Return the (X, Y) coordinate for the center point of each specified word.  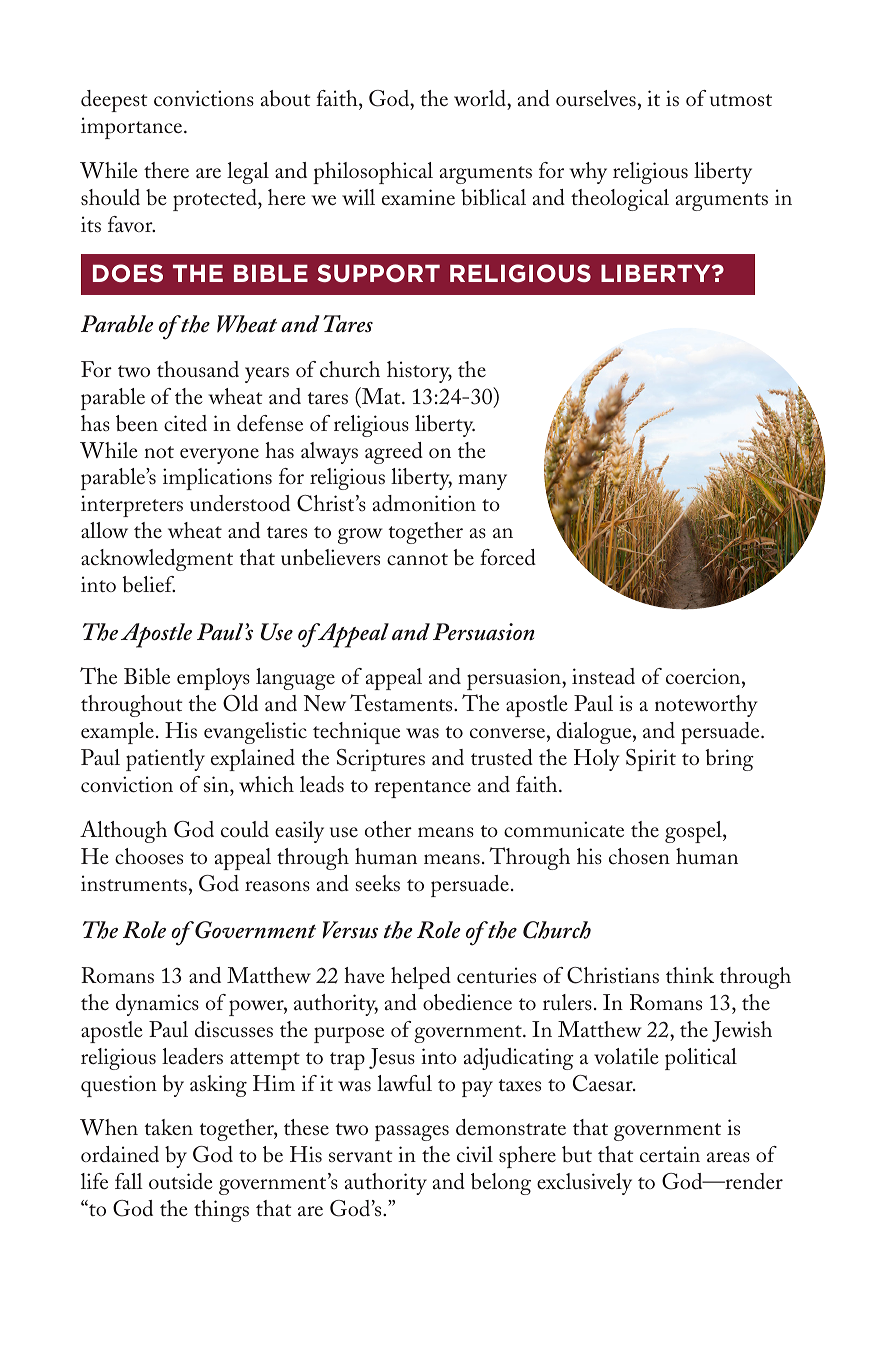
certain (670, 1154)
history (419, 372)
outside (181, 1181)
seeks (377, 883)
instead (603, 676)
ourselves (596, 98)
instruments (134, 883)
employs (213, 679)
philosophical (373, 173)
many (482, 482)
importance (133, 128)
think (690, 975)
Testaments (402, 703)
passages (412, 1133)
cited (185, 423)
